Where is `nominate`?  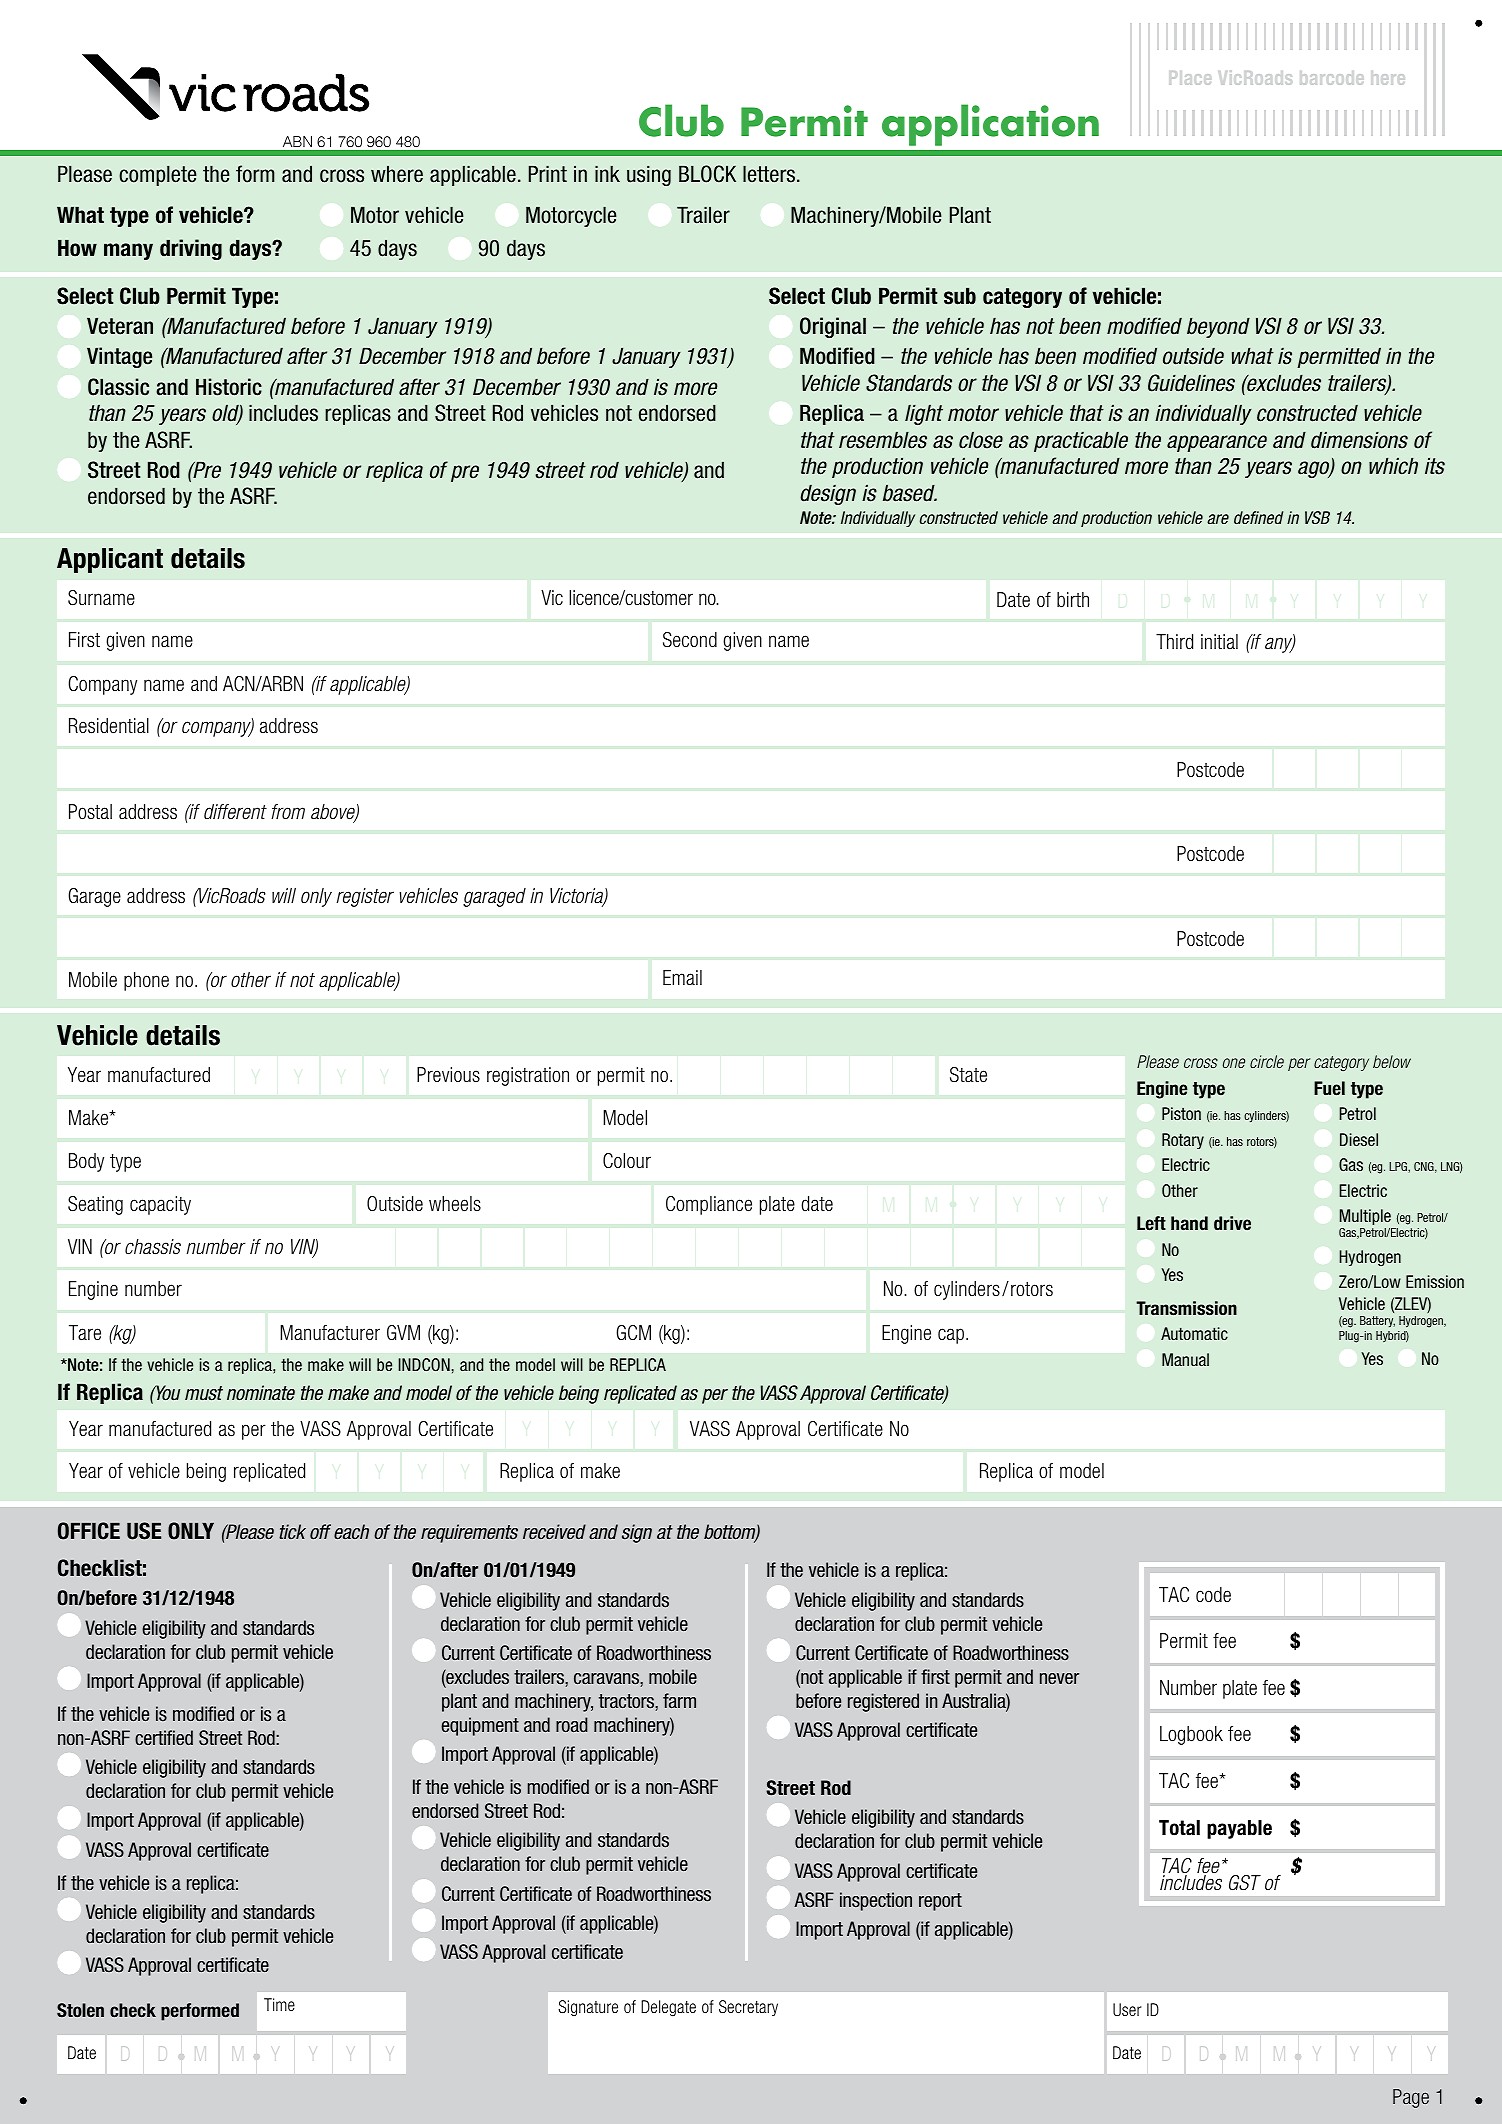
nominate is located at coordinates (261, 1393).
